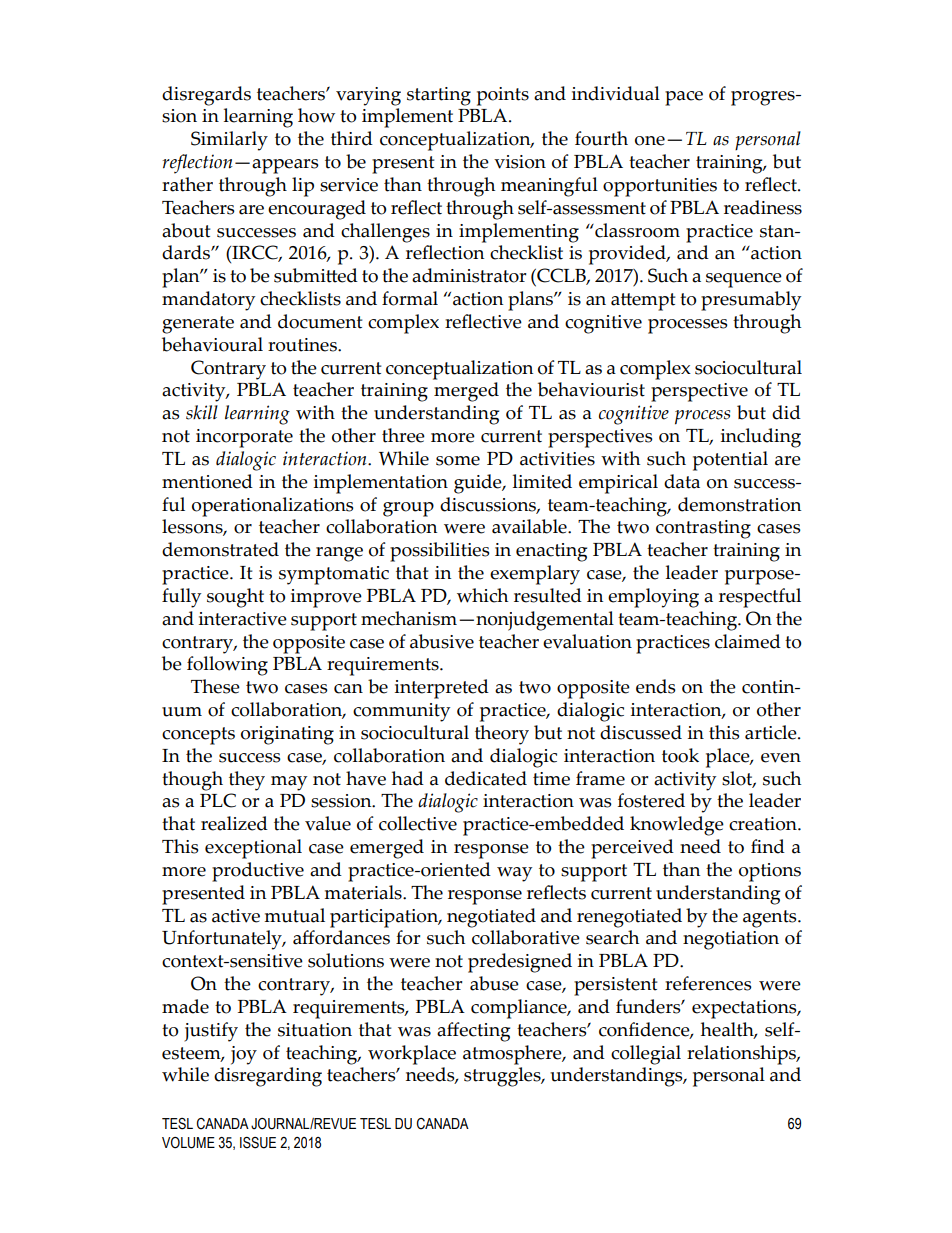 The width and height of the image is (952, 1233). I want to click on which, so click(482, 595).
